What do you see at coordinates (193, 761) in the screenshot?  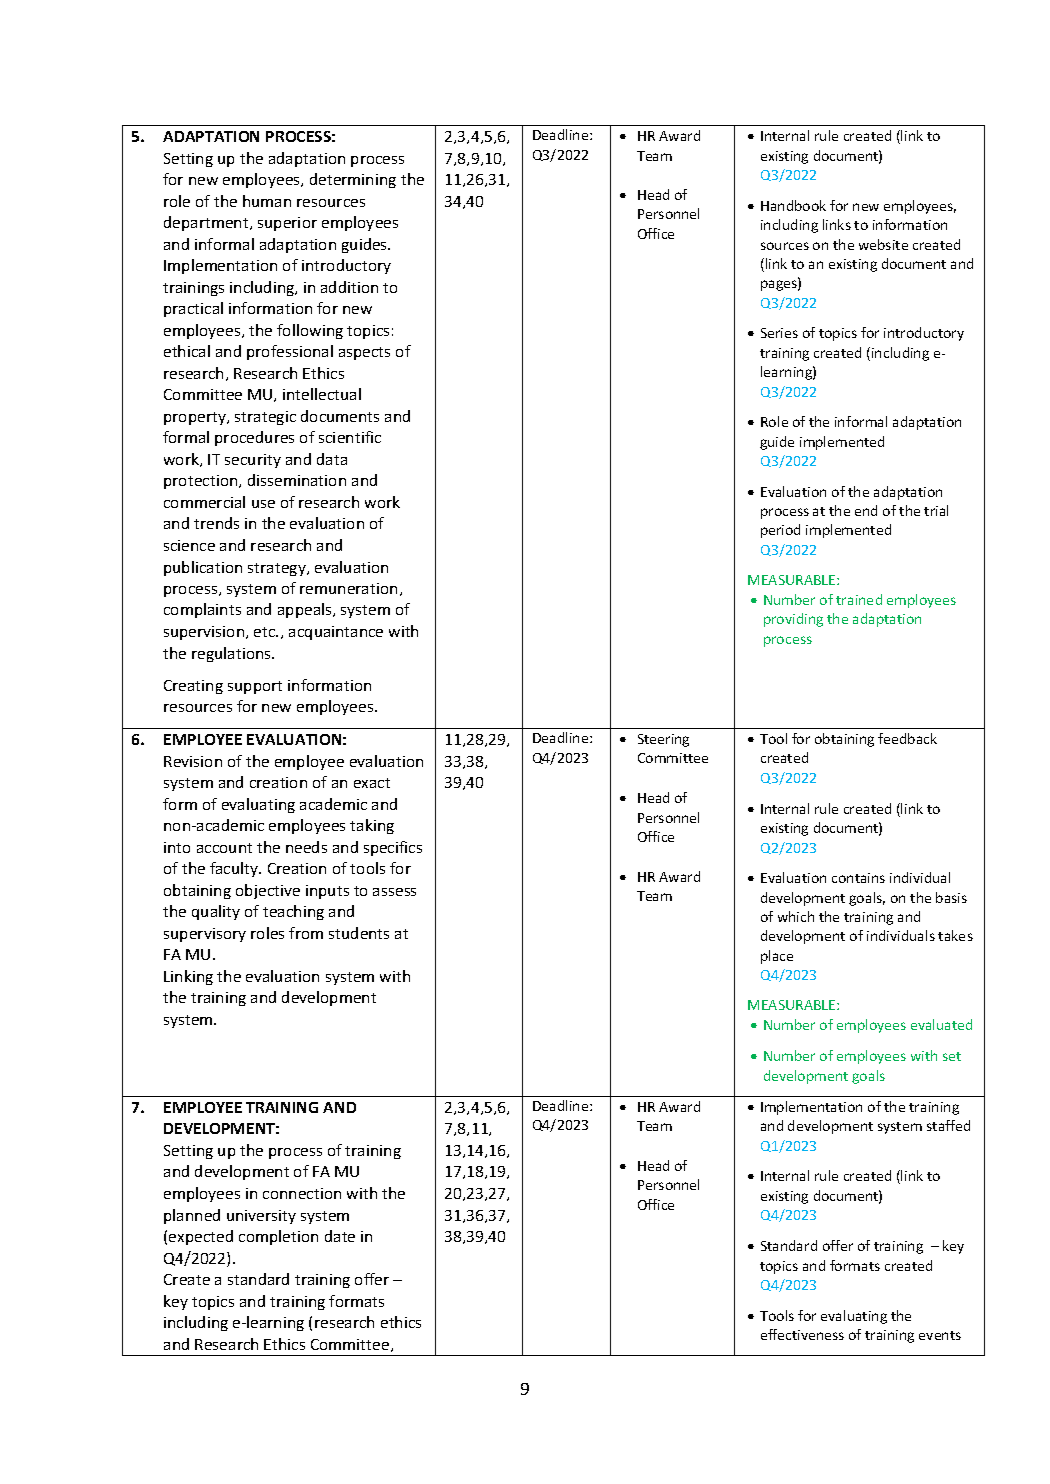 I see `Revision` at bounding box center [193, 761].
